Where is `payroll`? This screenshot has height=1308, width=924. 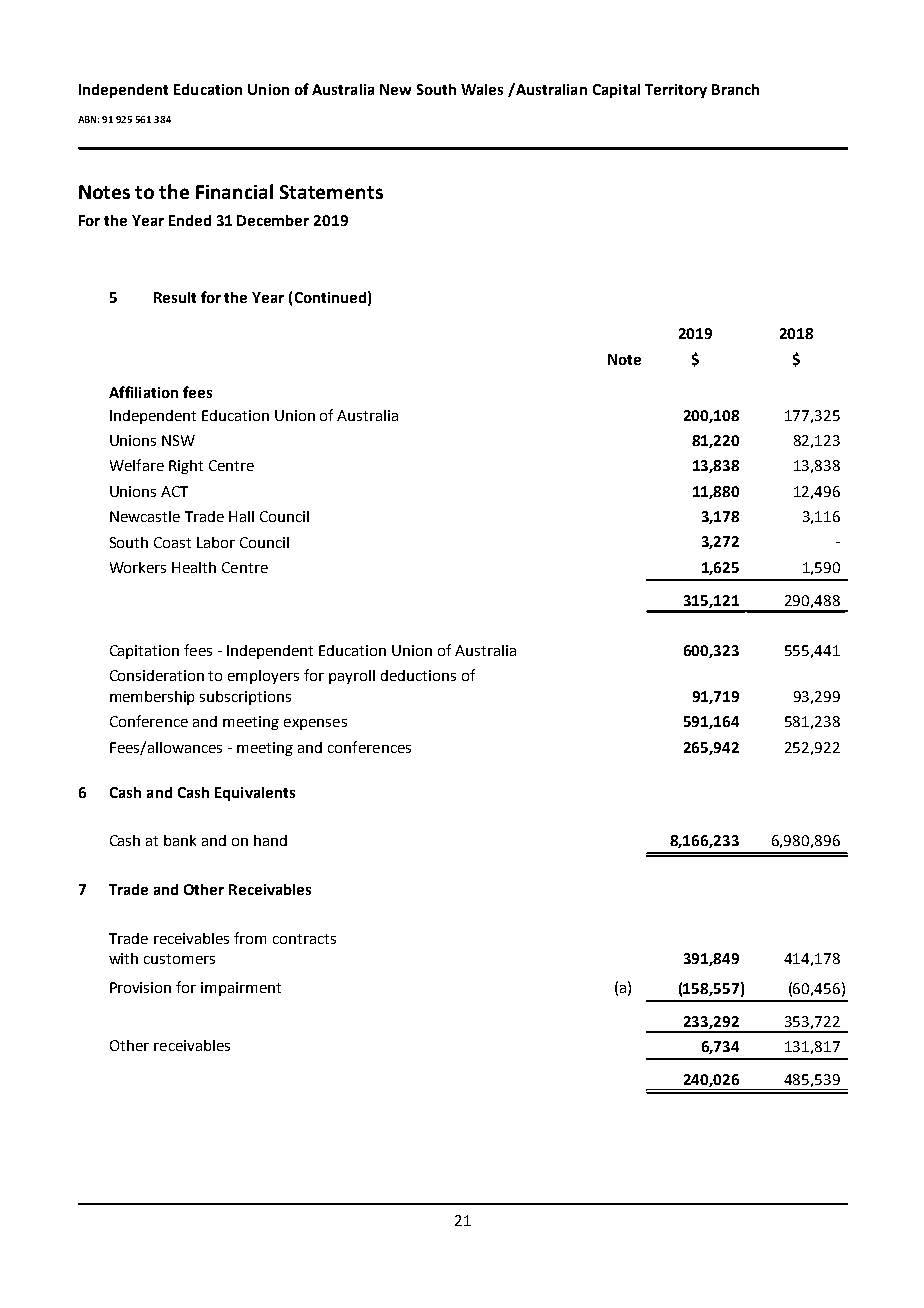
payroll is located at coordinates (352, 677).
